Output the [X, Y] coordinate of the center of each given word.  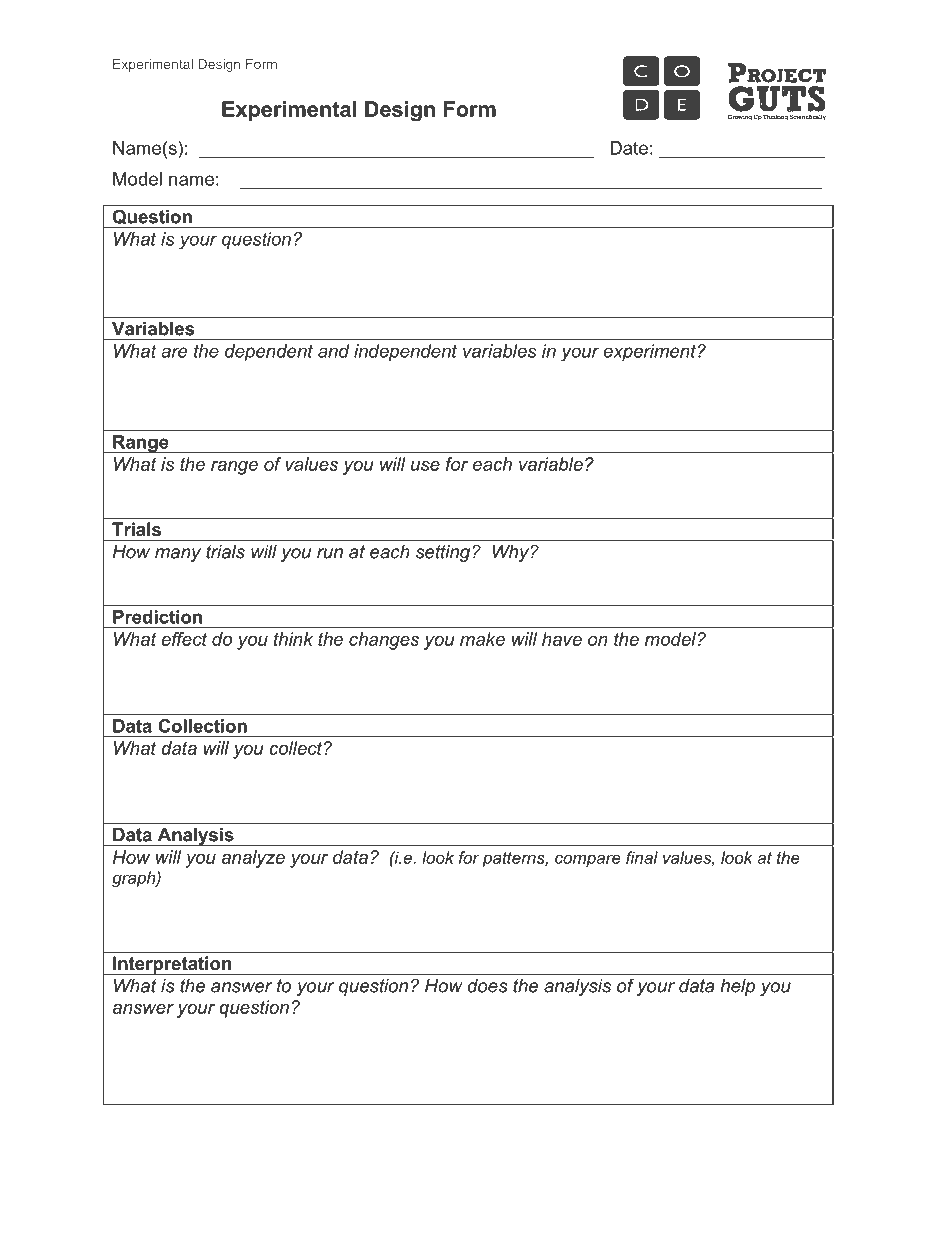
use [425, 466]
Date [629, 148]
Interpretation [172, 965]
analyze [253, 859]
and [334, 351]
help [737, 987]
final [642, 857]
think [293, 639]
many [178, 555]
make [482, 639]
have [562, 639]
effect [184, 639]
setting [444, 553]
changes [384, 641]
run [330, 553]
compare [588, 860]
